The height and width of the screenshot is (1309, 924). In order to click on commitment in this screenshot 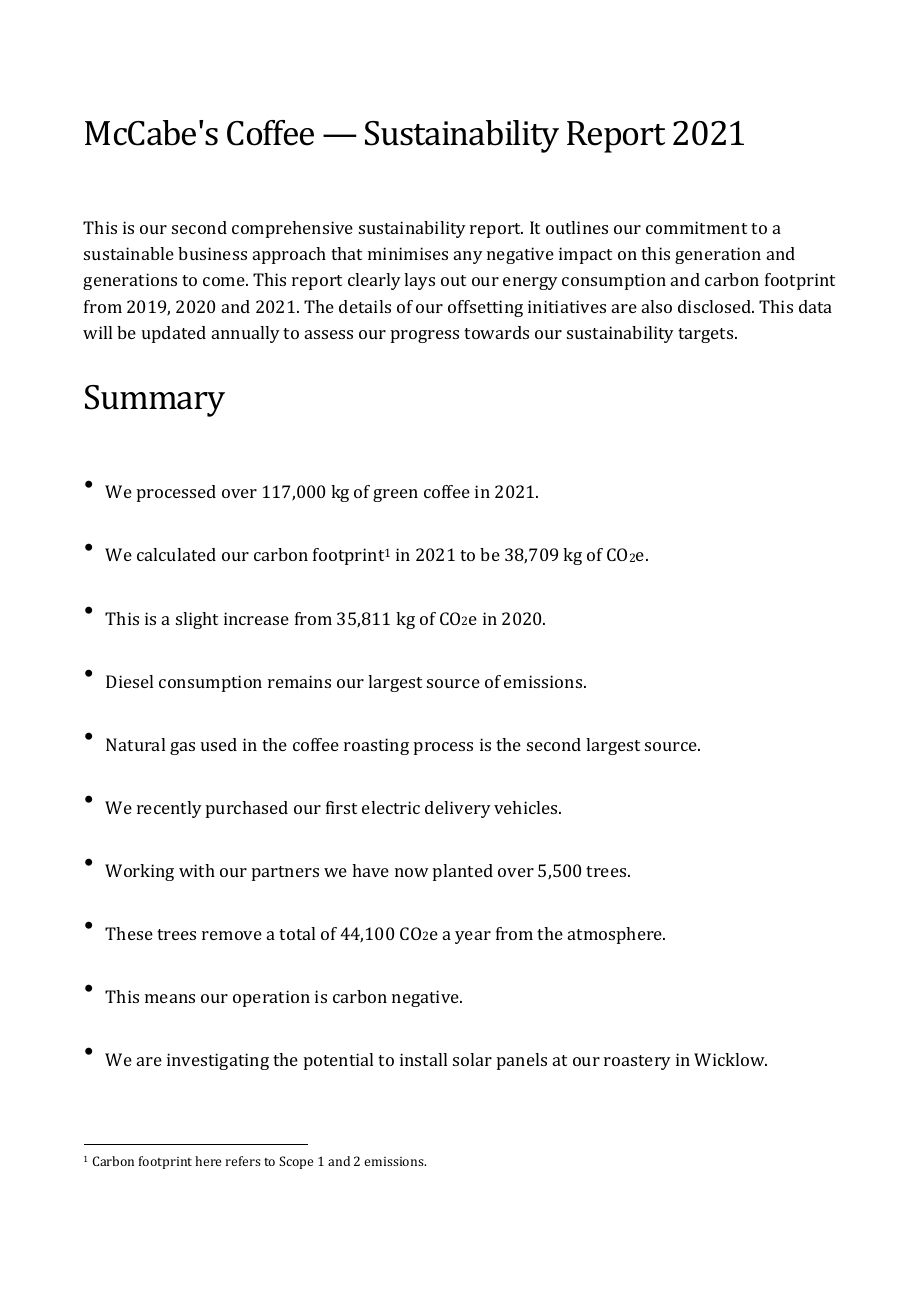, I will do `click(696, 227)`.
